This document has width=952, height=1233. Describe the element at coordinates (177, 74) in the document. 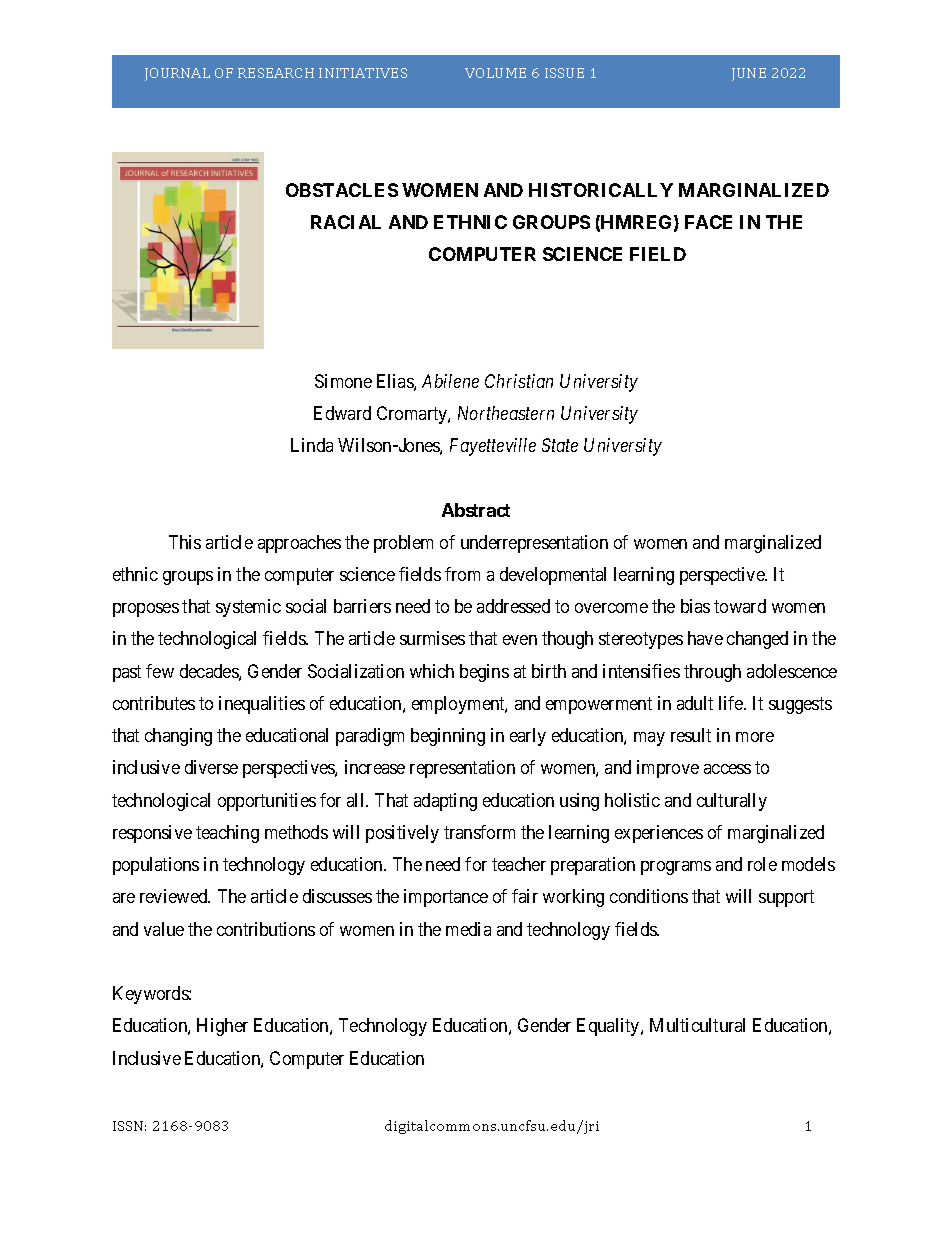

I see `JOURNAL` at that location.
